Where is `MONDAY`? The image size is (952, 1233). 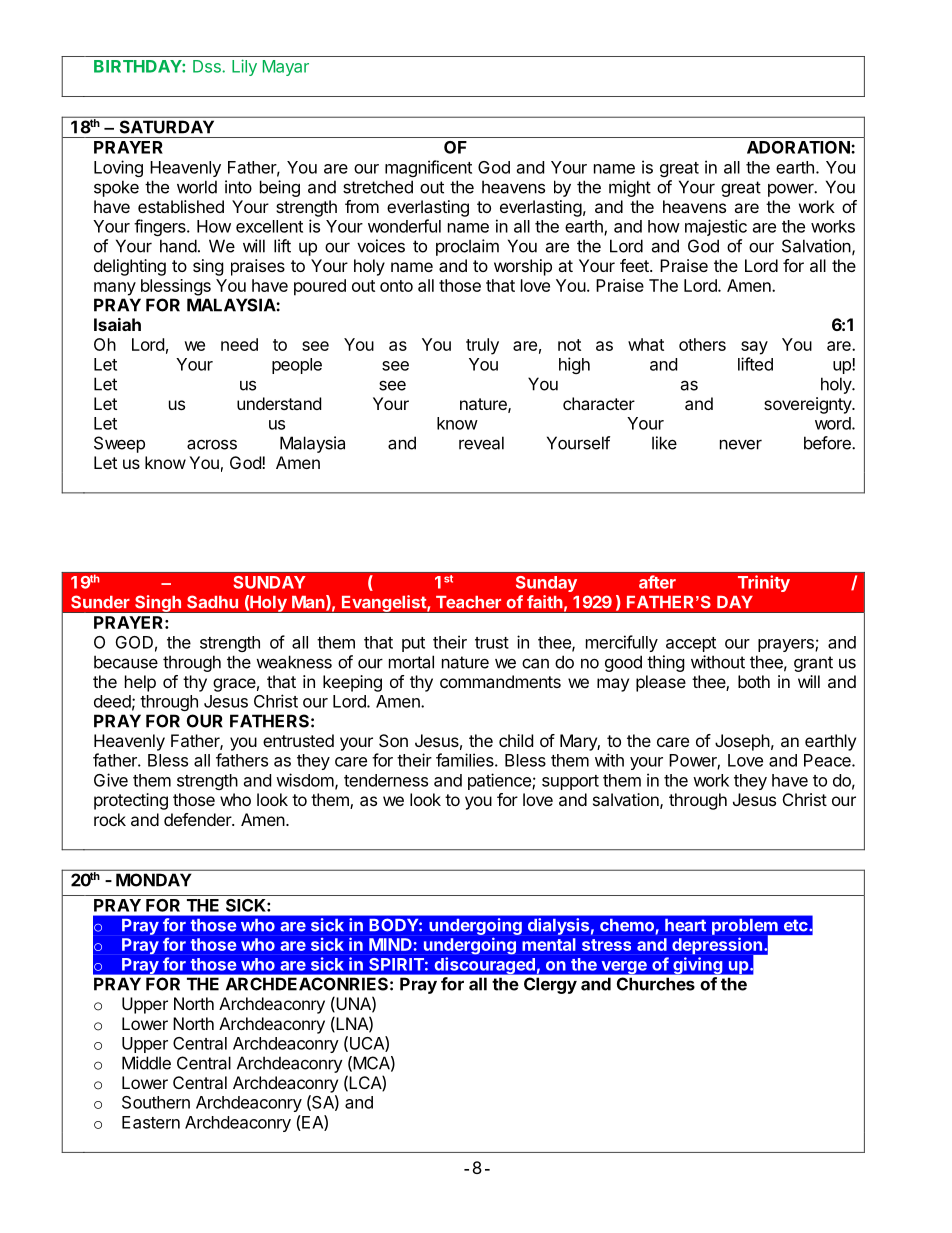
MONDAY is located at coordinates (153, 880).
